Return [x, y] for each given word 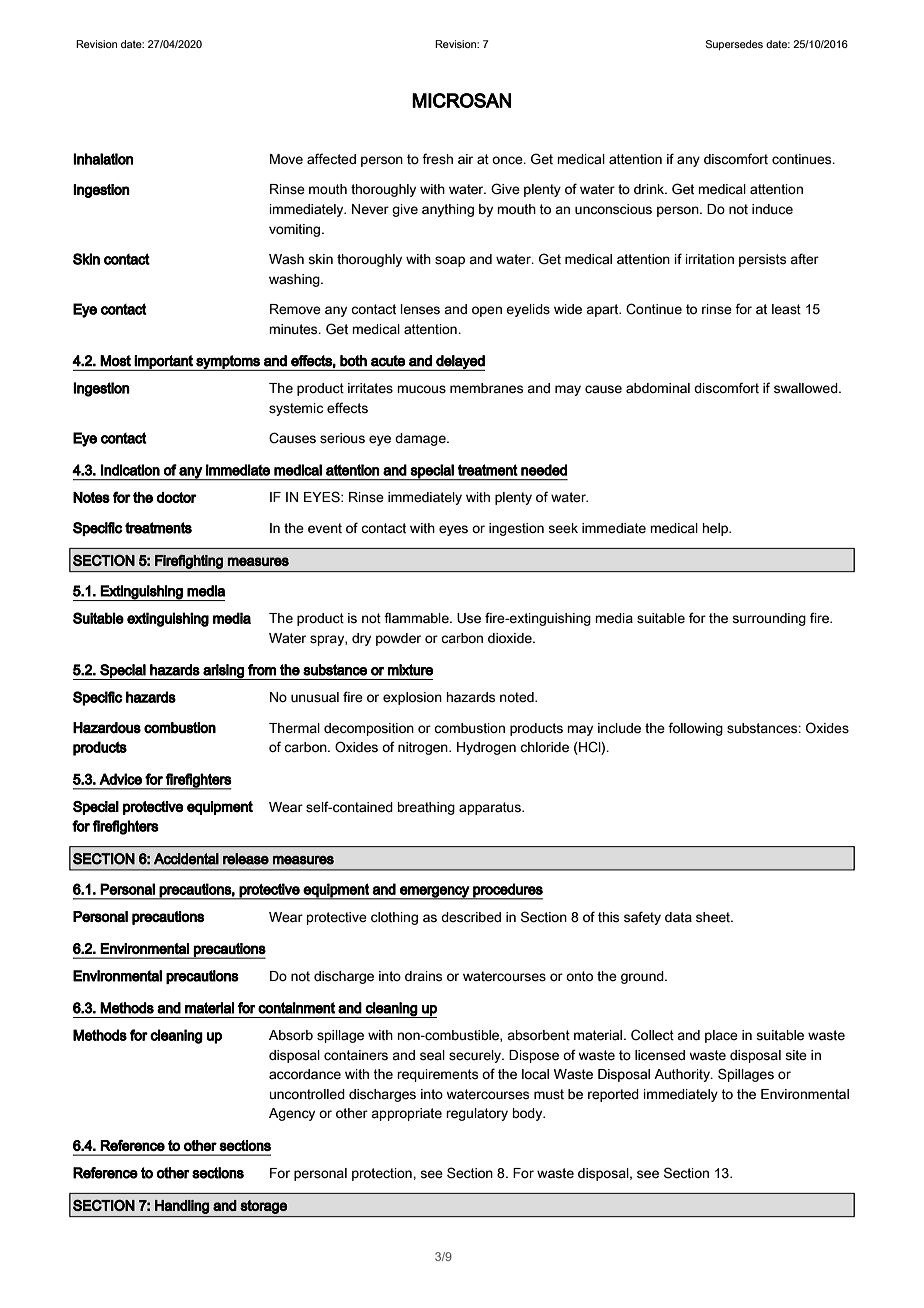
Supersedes [734, 45]
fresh [437, 159]
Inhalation [103, 159]
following [695, 729]
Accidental [186, 859]
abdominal [658, 388]
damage [421, 439]
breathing [426, 808]
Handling [182, 1207]
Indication [130, 470]
